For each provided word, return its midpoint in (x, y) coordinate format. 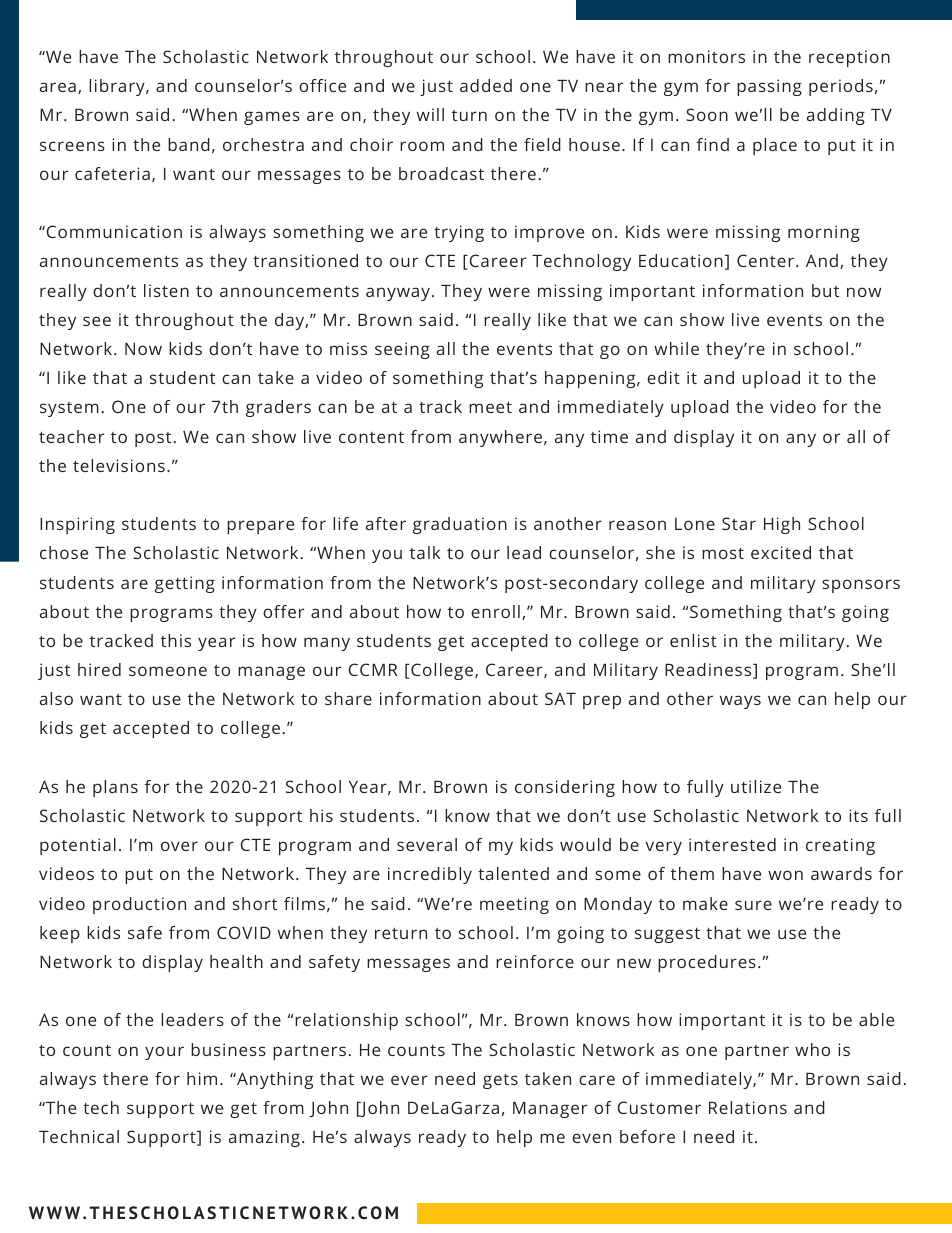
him (202, 1078)
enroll (495, 611)
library (118, 87)
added (486, 85)
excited (781, 552)
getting (185, 584)
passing (769, 87)
